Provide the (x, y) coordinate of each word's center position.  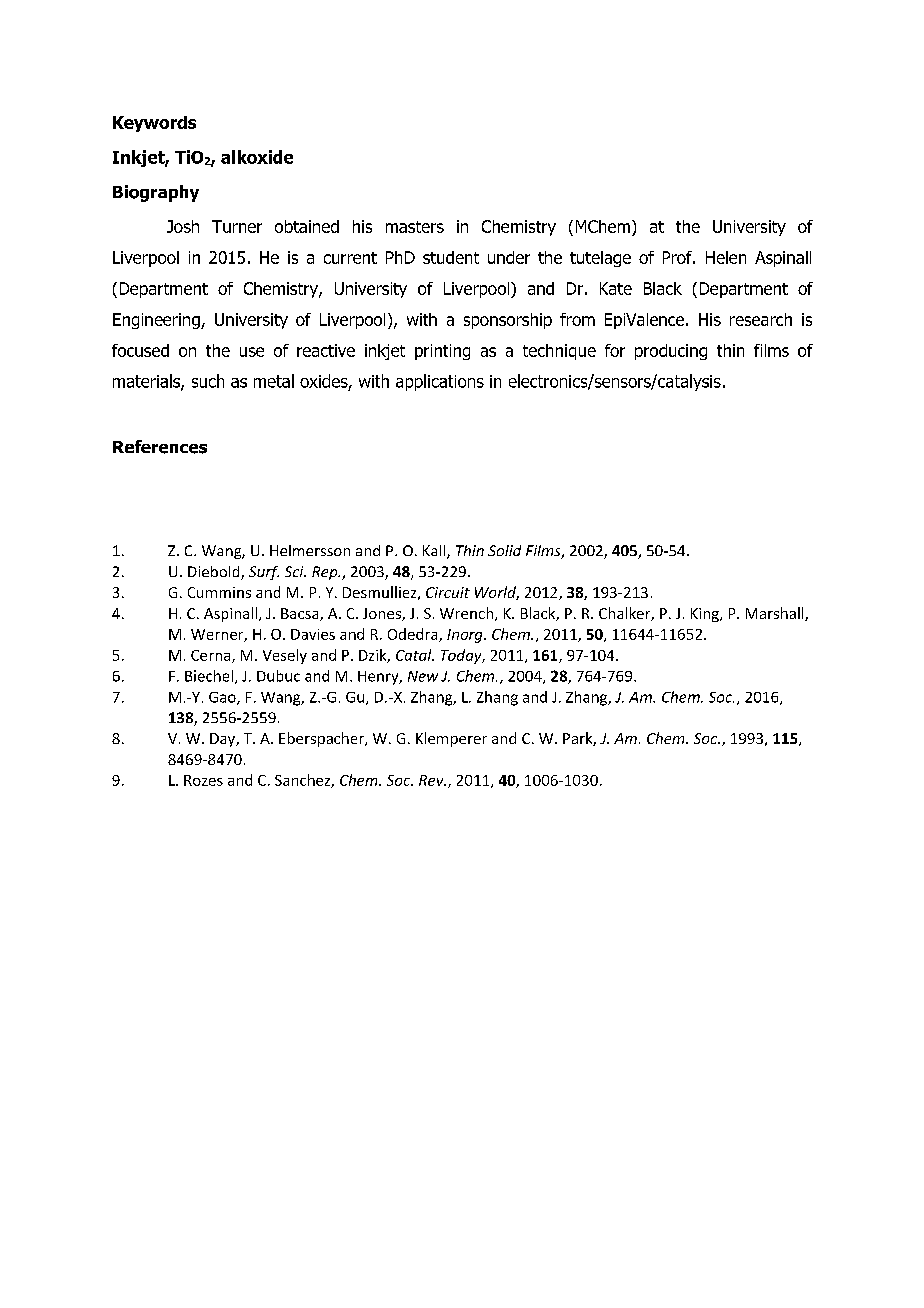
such (208, 381)
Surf (264, 573)
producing (671, 352)
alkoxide (257, 157)
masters (415, 227)
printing (442, 352)
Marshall (776, 614)
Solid (504, 550)
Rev (432, 780)
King (706, 615)
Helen (726, 257)
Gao (223, 698)
